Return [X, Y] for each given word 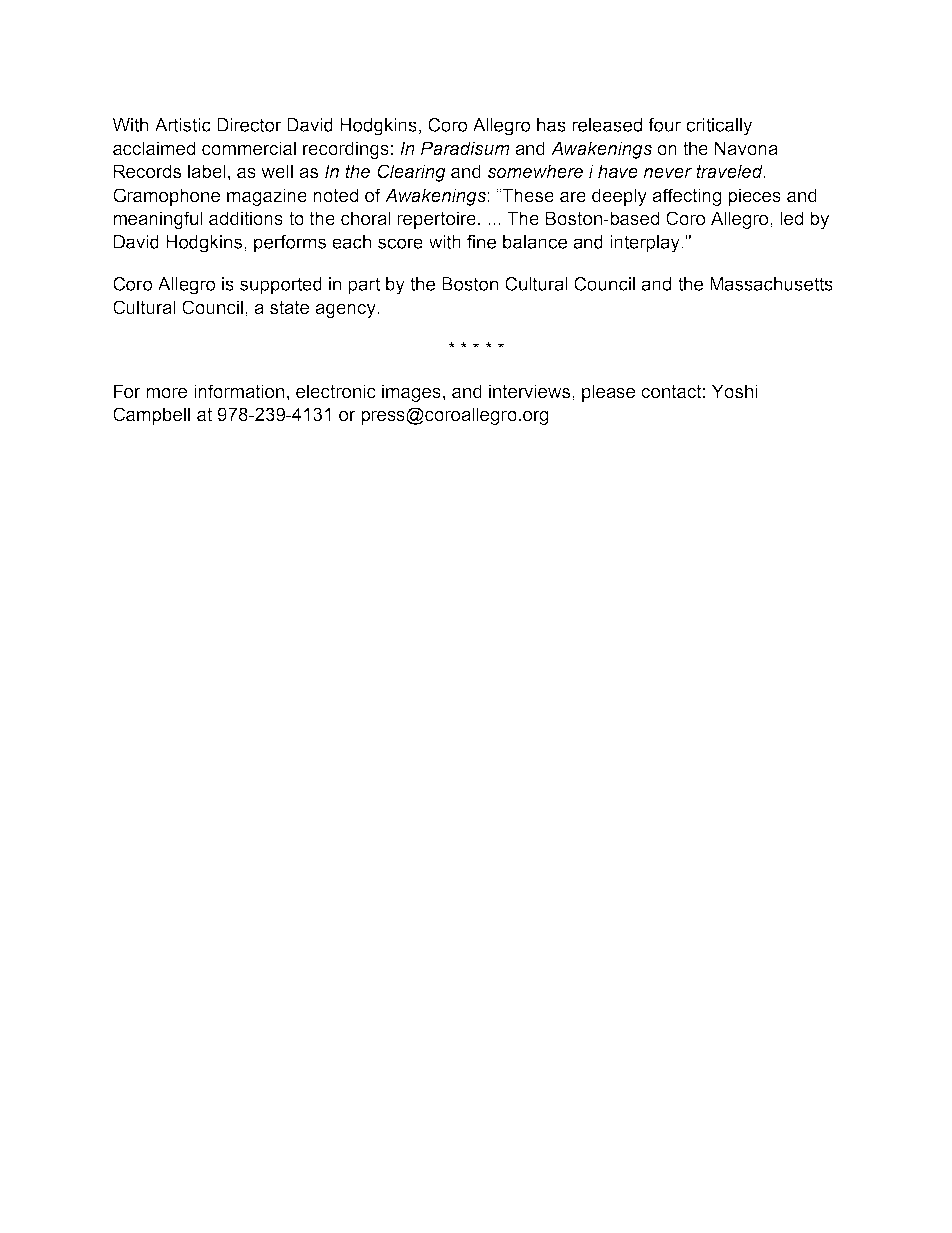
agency [346, 311]
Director [249, 125]
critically [719, 127]
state [289, 308]
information [239, 391]
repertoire [436, 220]
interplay [646, 244]
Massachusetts [771, 284]
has [551, 125]
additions [246, 218]
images [411, 393]
